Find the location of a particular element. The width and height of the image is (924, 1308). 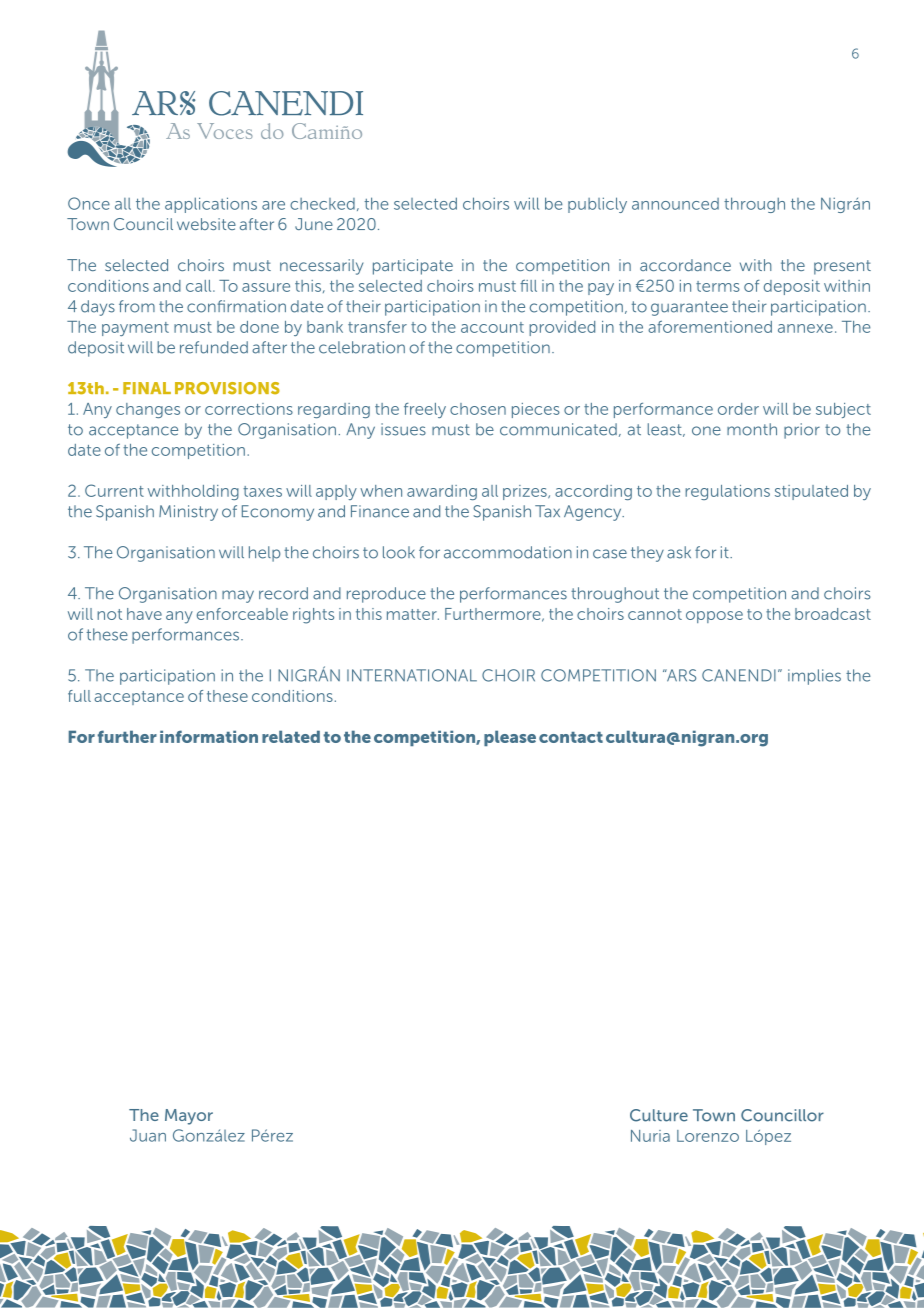

website is located at coordinates (206, 224).
